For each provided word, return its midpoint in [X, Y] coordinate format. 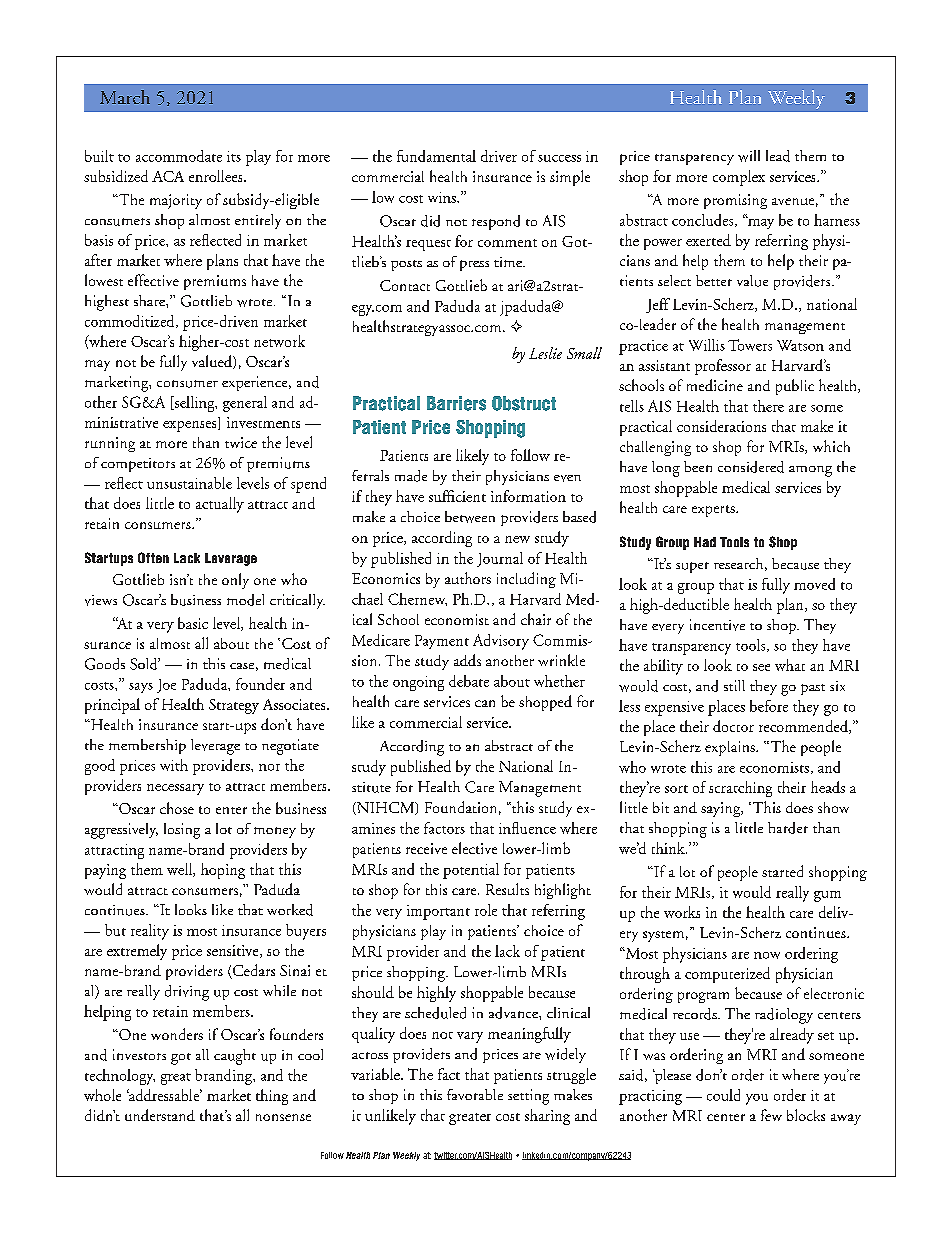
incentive [717, 625]
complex [739, 178]
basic [193, 623]
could [723, 1095]
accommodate [179, 156]
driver [499, 156]
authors [468, 578]
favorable [475, 1094]
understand [160, 1115]
